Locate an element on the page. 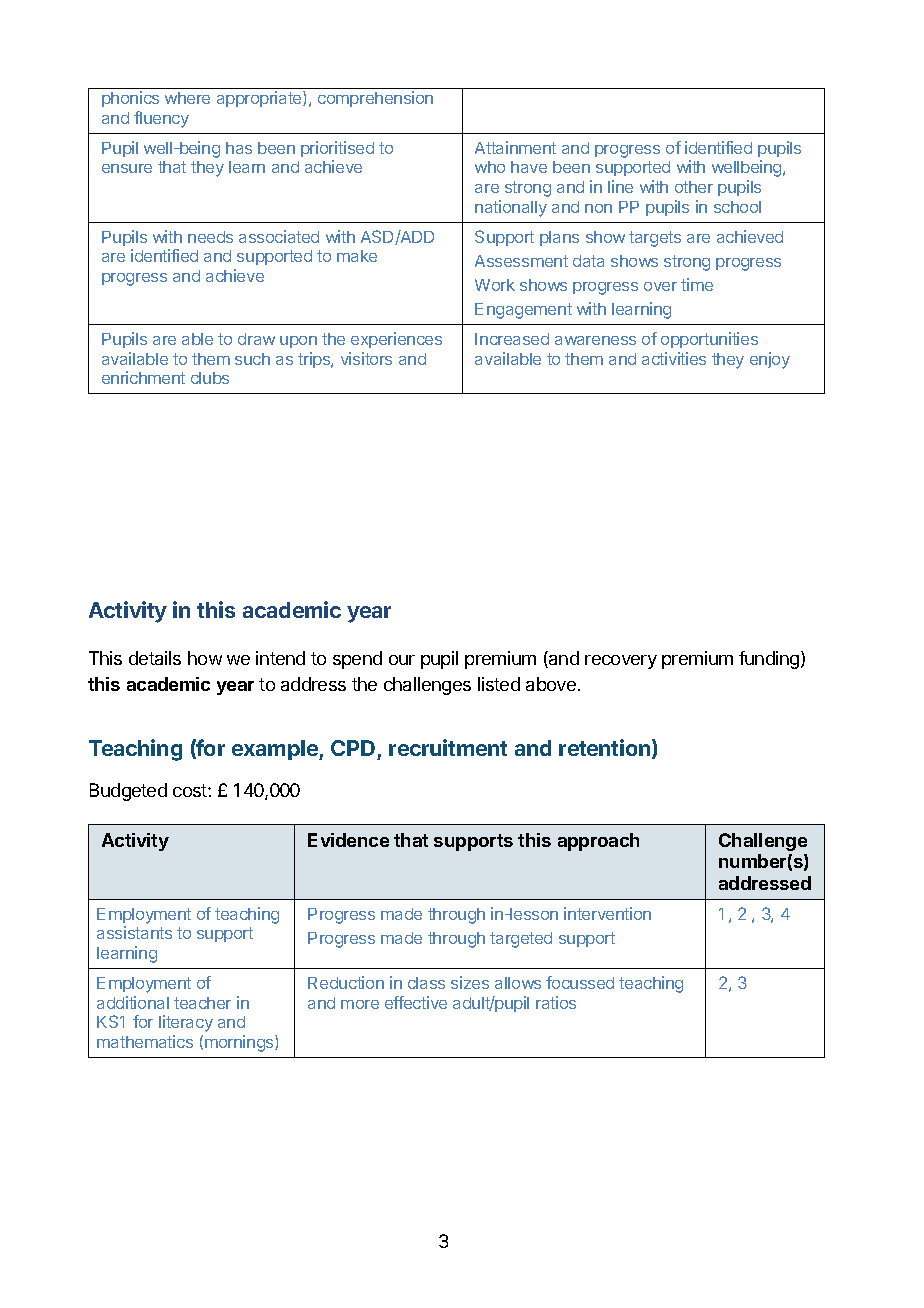 This page has height=1308, width=924. funding is located at coordinates (770, 660).
